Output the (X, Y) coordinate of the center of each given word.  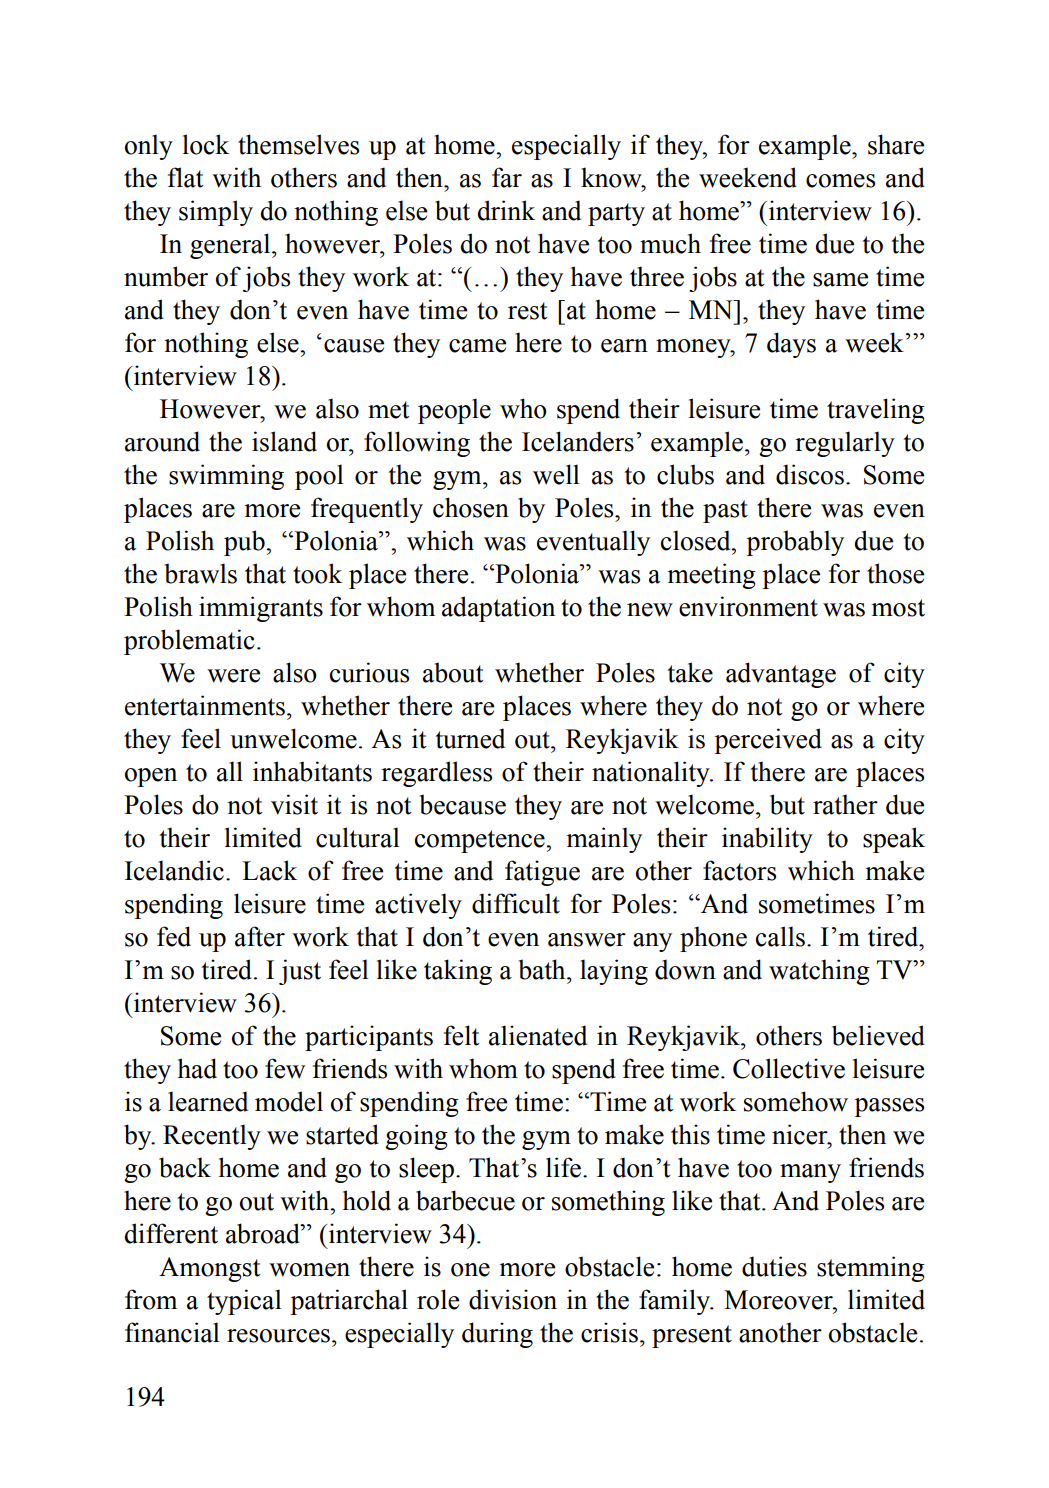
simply (216, 213)
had (197, 1068)
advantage (781, 675)
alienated (538, 1035)
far (507, 177)
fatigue (542, 873)
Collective (789, 1068)
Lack (269, 870)
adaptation (498, 609)
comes (840, 181)
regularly (845, 444)
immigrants (261, 609)
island (284, 441)
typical (244, 1302)
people (454, 411)
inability (767, 840)
